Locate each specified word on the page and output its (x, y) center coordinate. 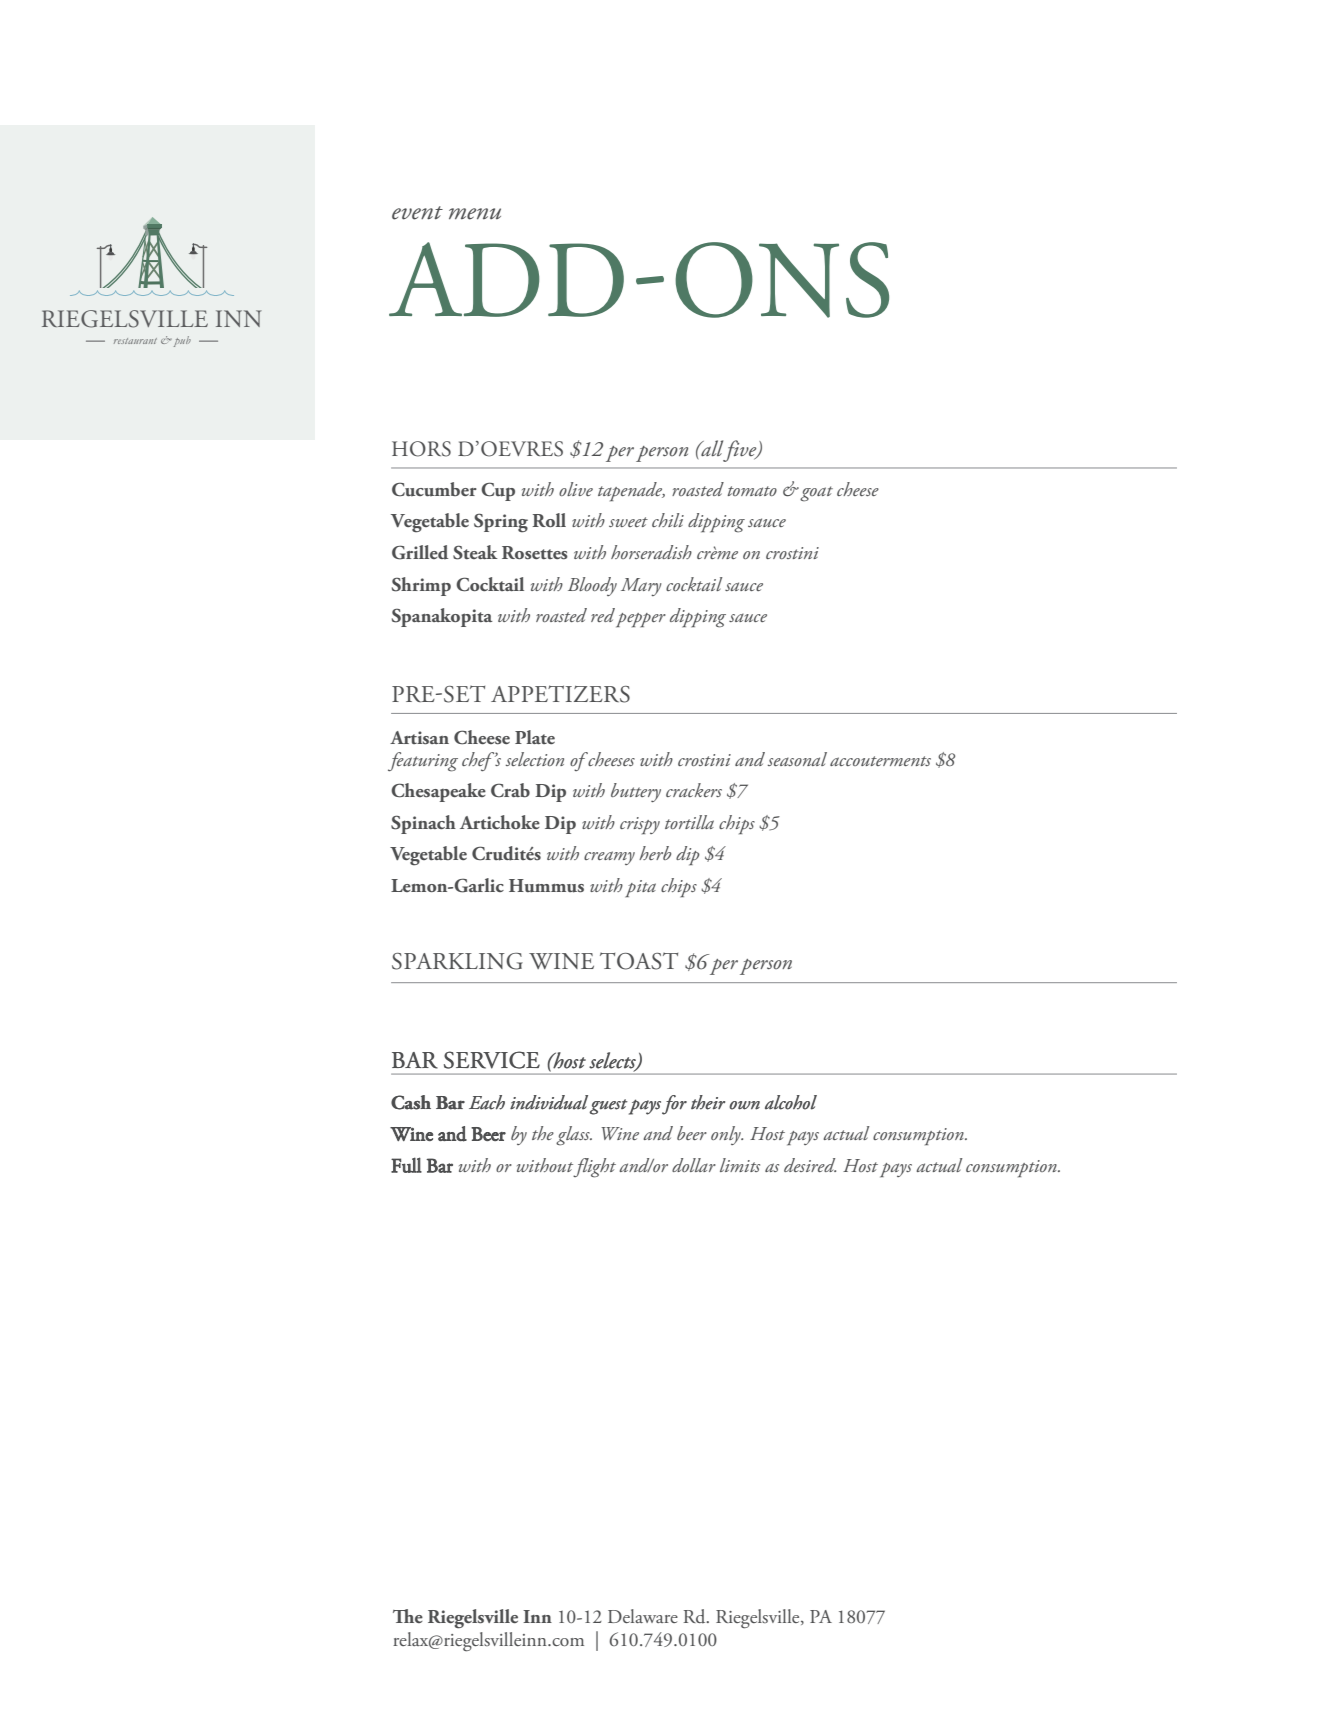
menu (475, 214)
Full (406, 1165)
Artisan (419, 737)
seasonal (797, 759)
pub (181, 341)
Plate (535, 737)
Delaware (643, 1616)
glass (574, 1136)
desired (810, 1165)
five (741, 451)
